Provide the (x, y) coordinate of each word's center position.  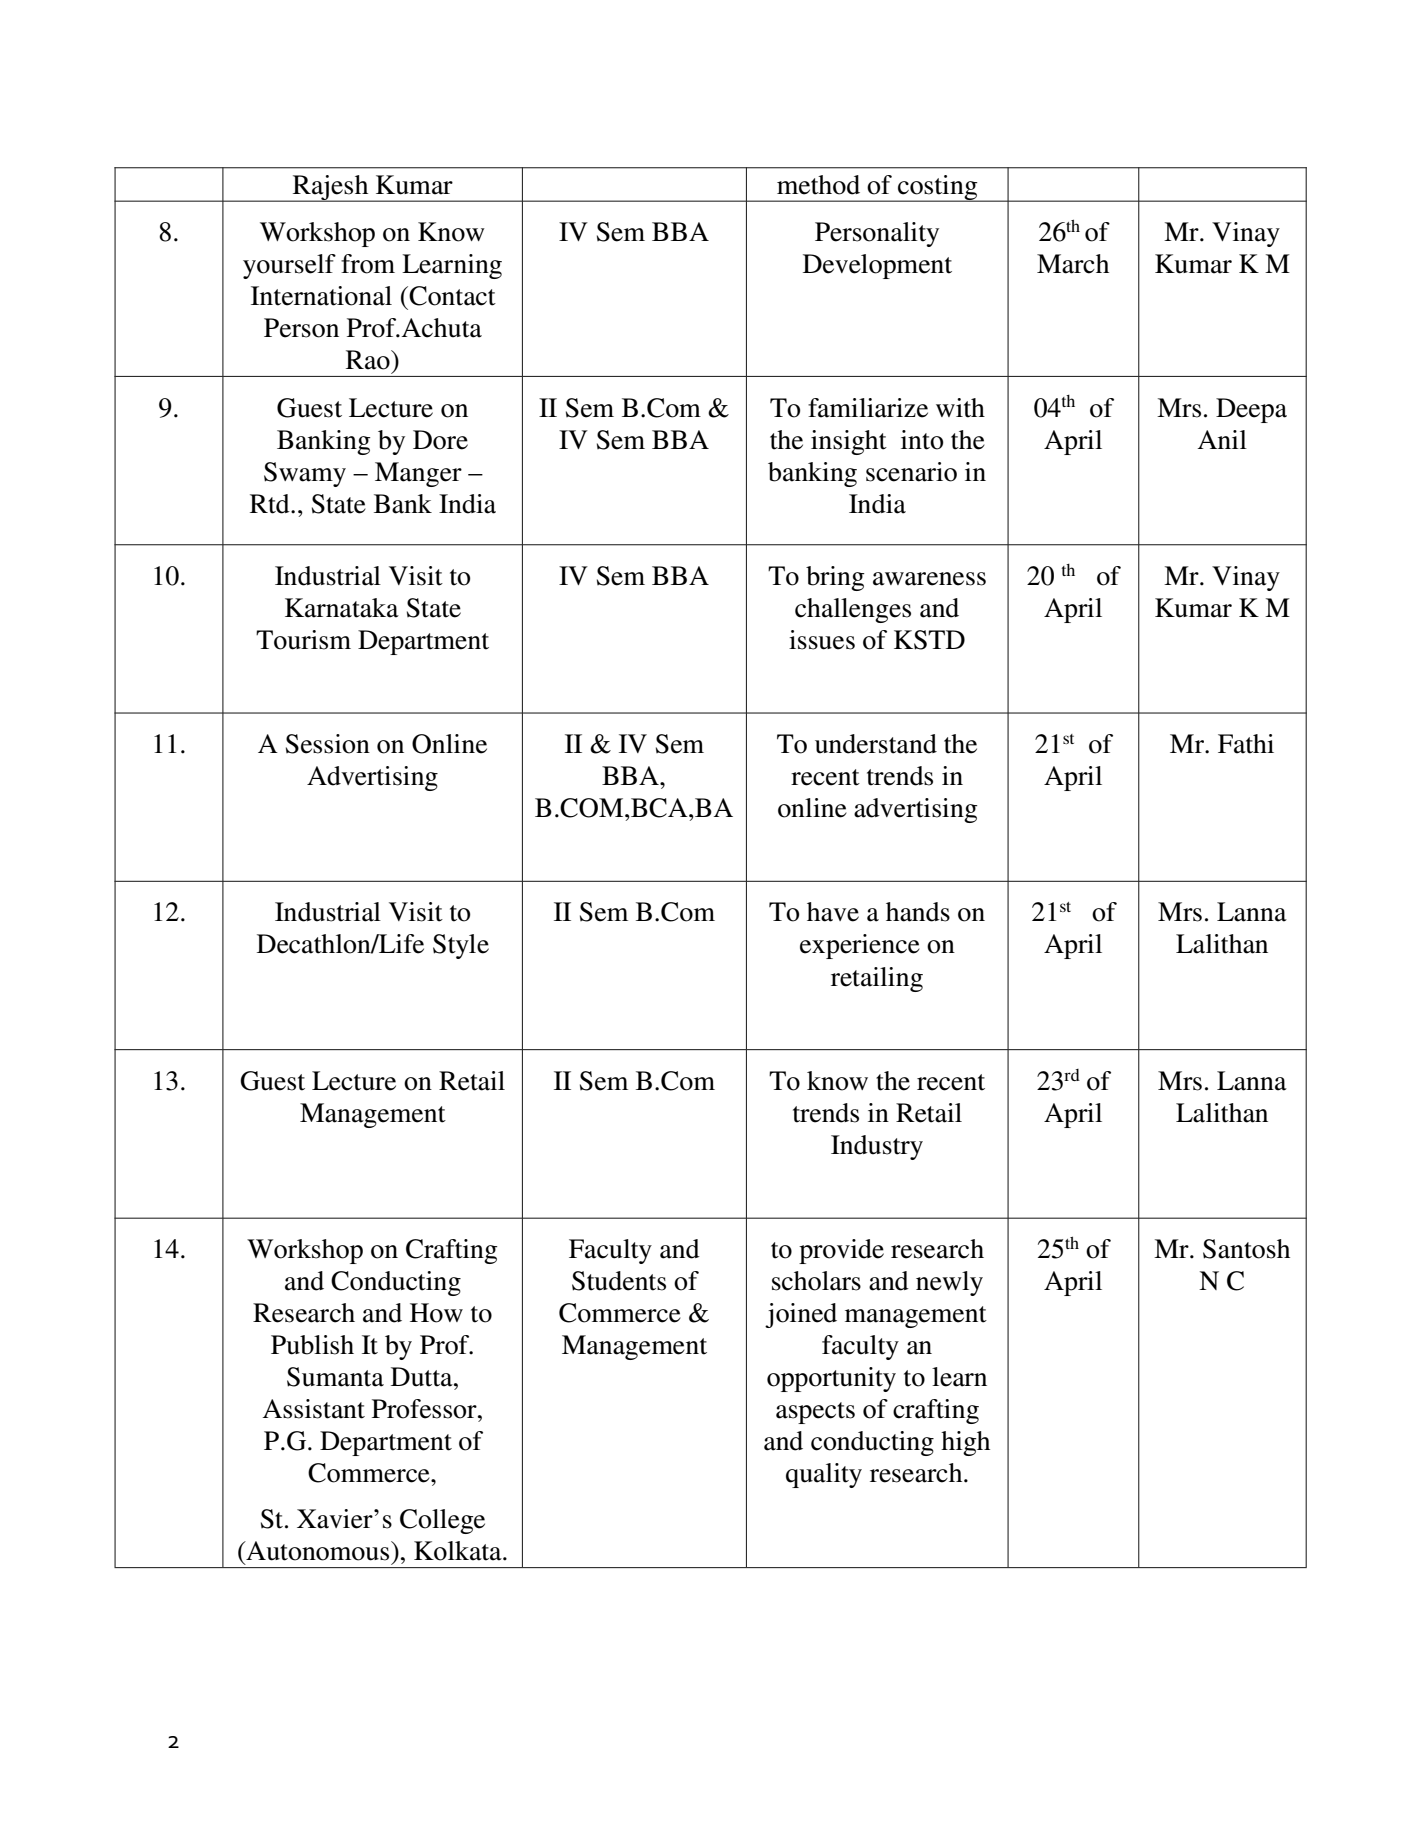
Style (461, 946)
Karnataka (342, 608)
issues (822, 640)
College (442, 1521)
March (1073, 264)
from (368, 264)
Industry (877, 1147)
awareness (929, 579)
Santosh (1246, 1249)
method (818, 185)
